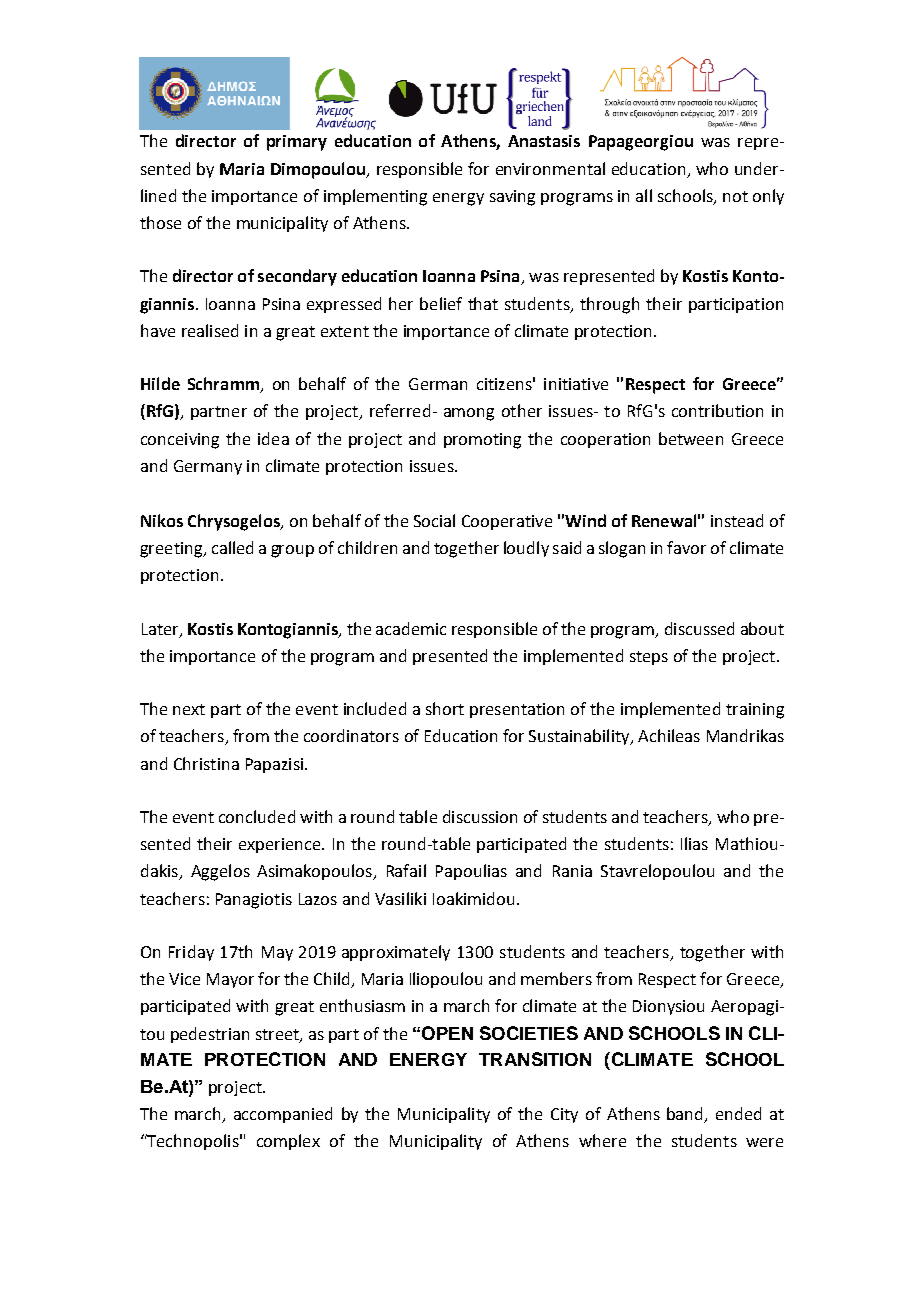 Image resolution: width=924 pixels, height=1309 pixels. What do you see at coordinates (411, 628) in the screenshot?
I see `academic` at bounding box center [411, 628].
